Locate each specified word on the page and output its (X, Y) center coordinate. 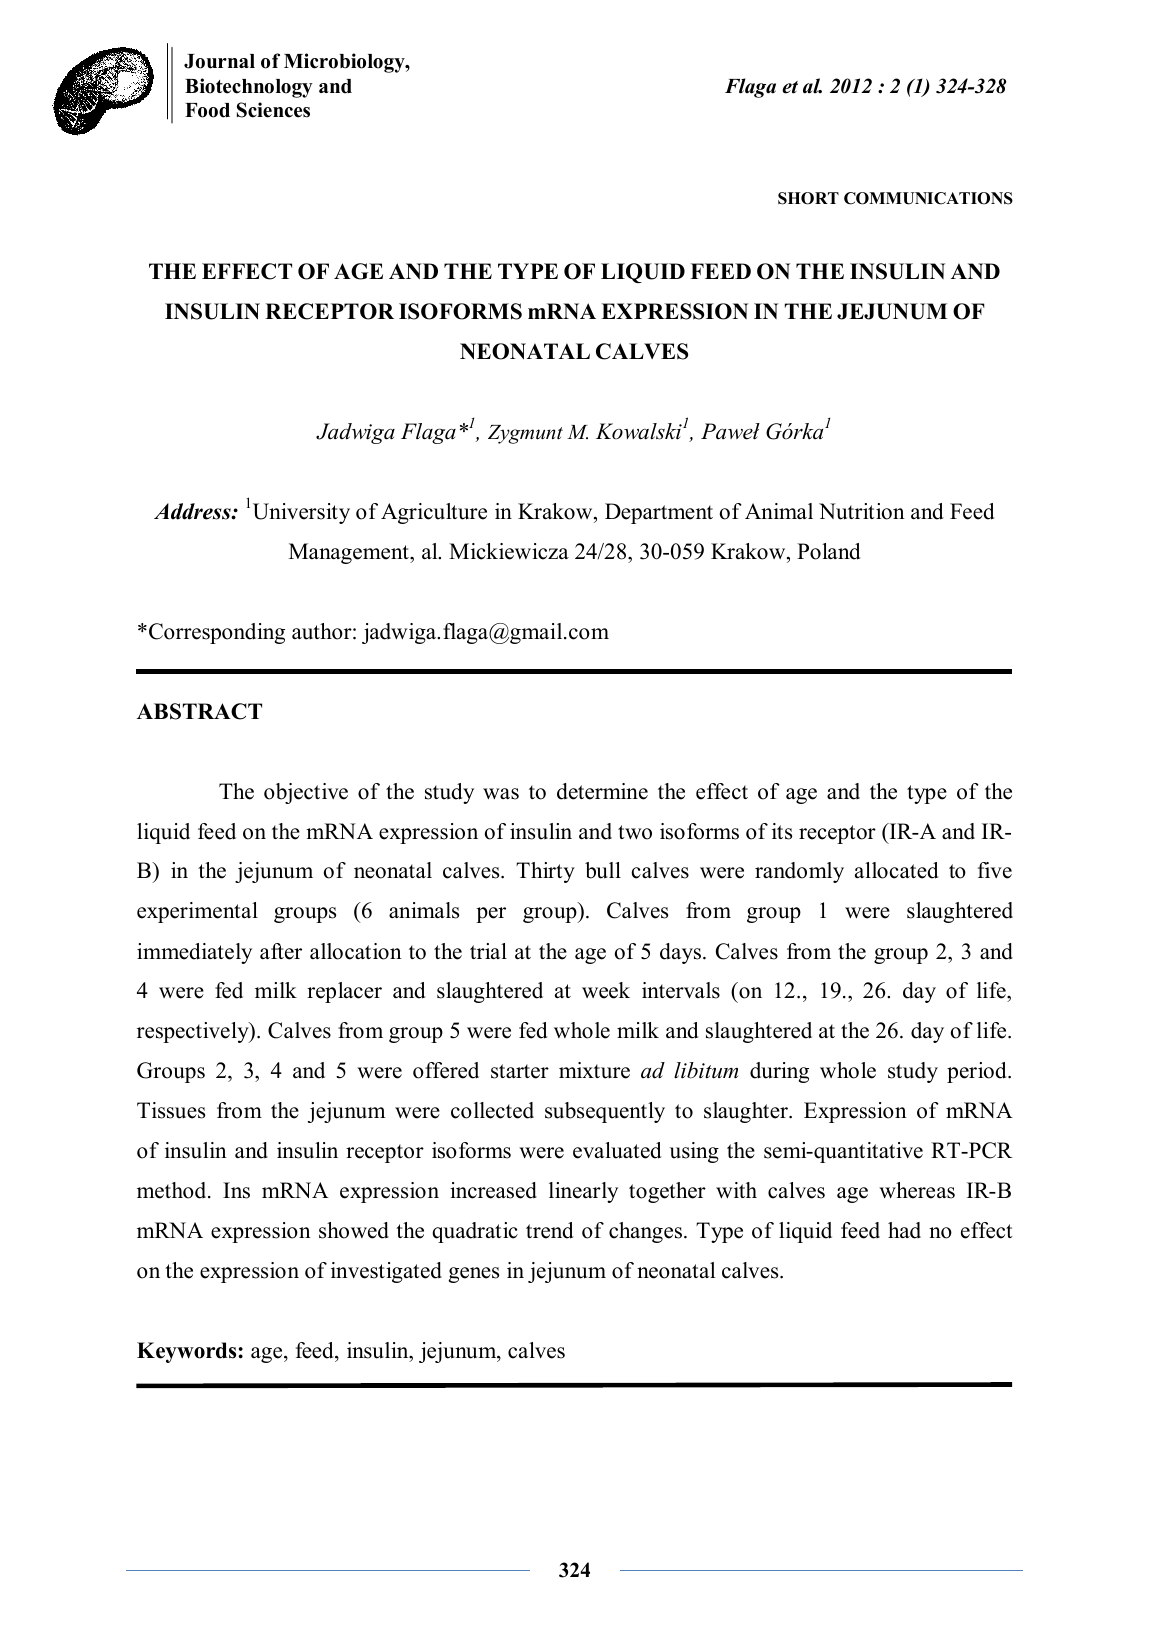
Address (193, 511)
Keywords (188, 1352)
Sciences (273, 110)
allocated (896, 870)
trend (549, 1230)
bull (603, 870)
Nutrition (862, 511)
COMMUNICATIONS (928, 198)
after (281, 951)
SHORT (808, 198)
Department (659, 513)
